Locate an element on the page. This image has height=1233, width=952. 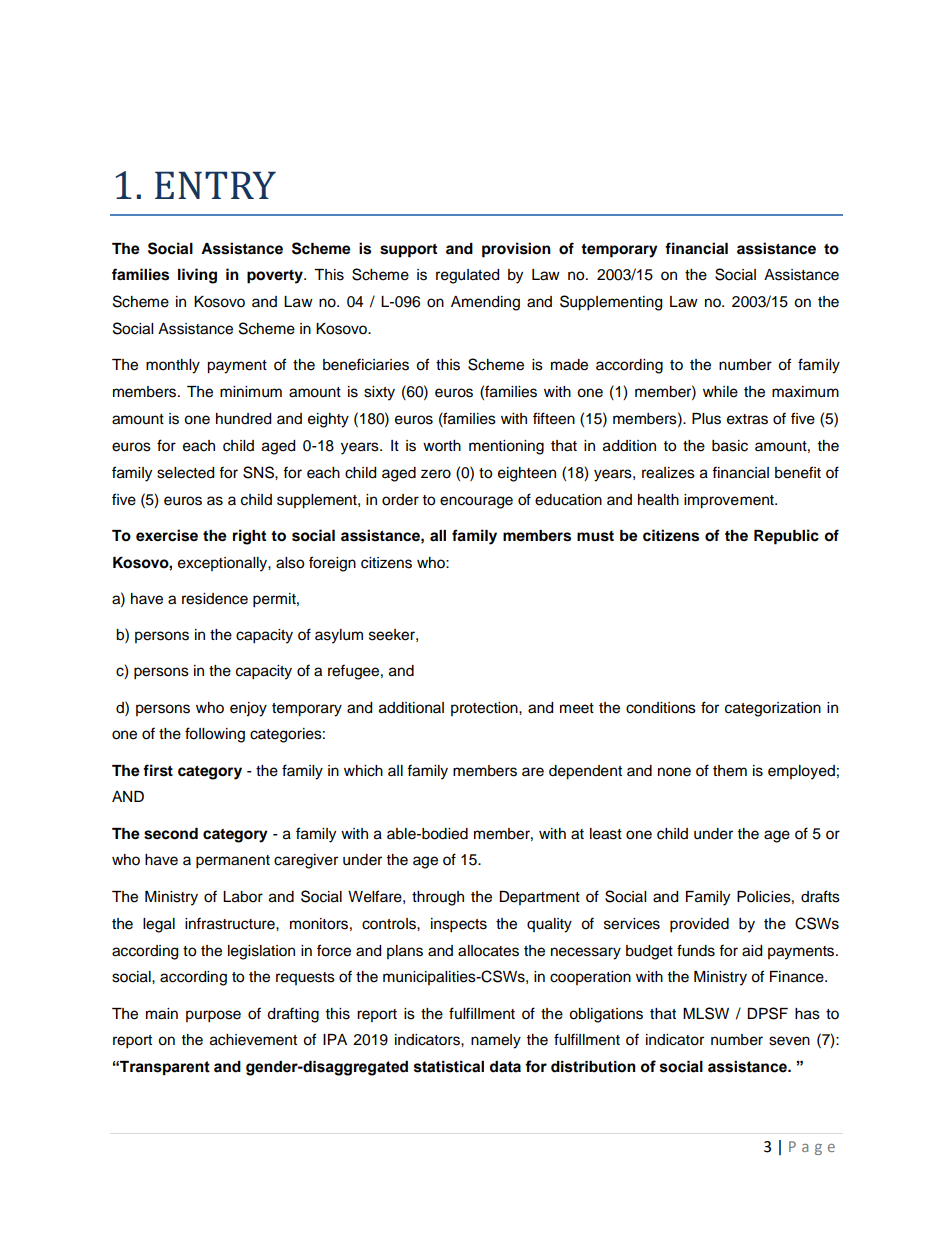
protection is located at coordinates (485, 709).
